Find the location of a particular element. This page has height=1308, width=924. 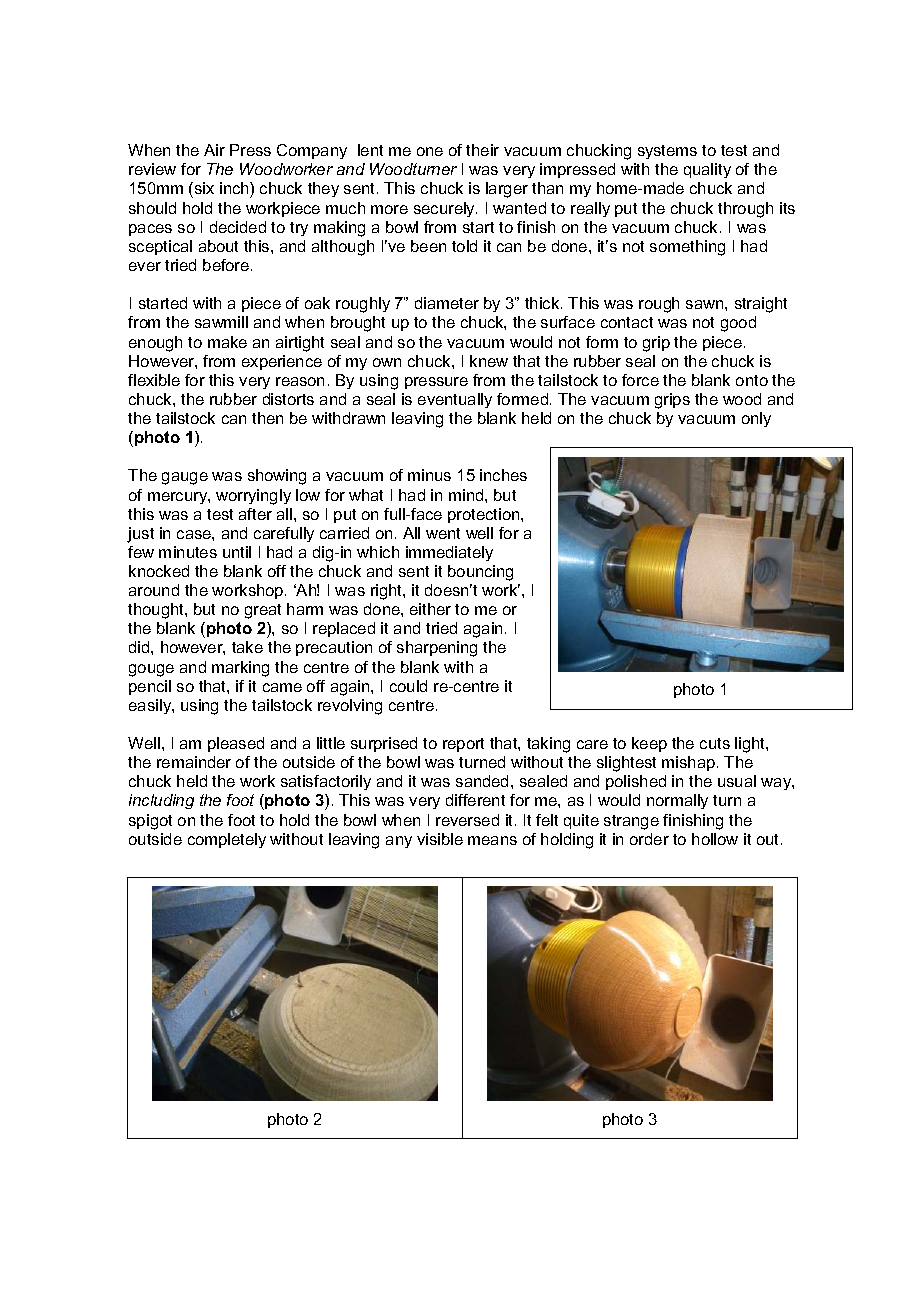

worryingly is located at coordinates (253, 497).
